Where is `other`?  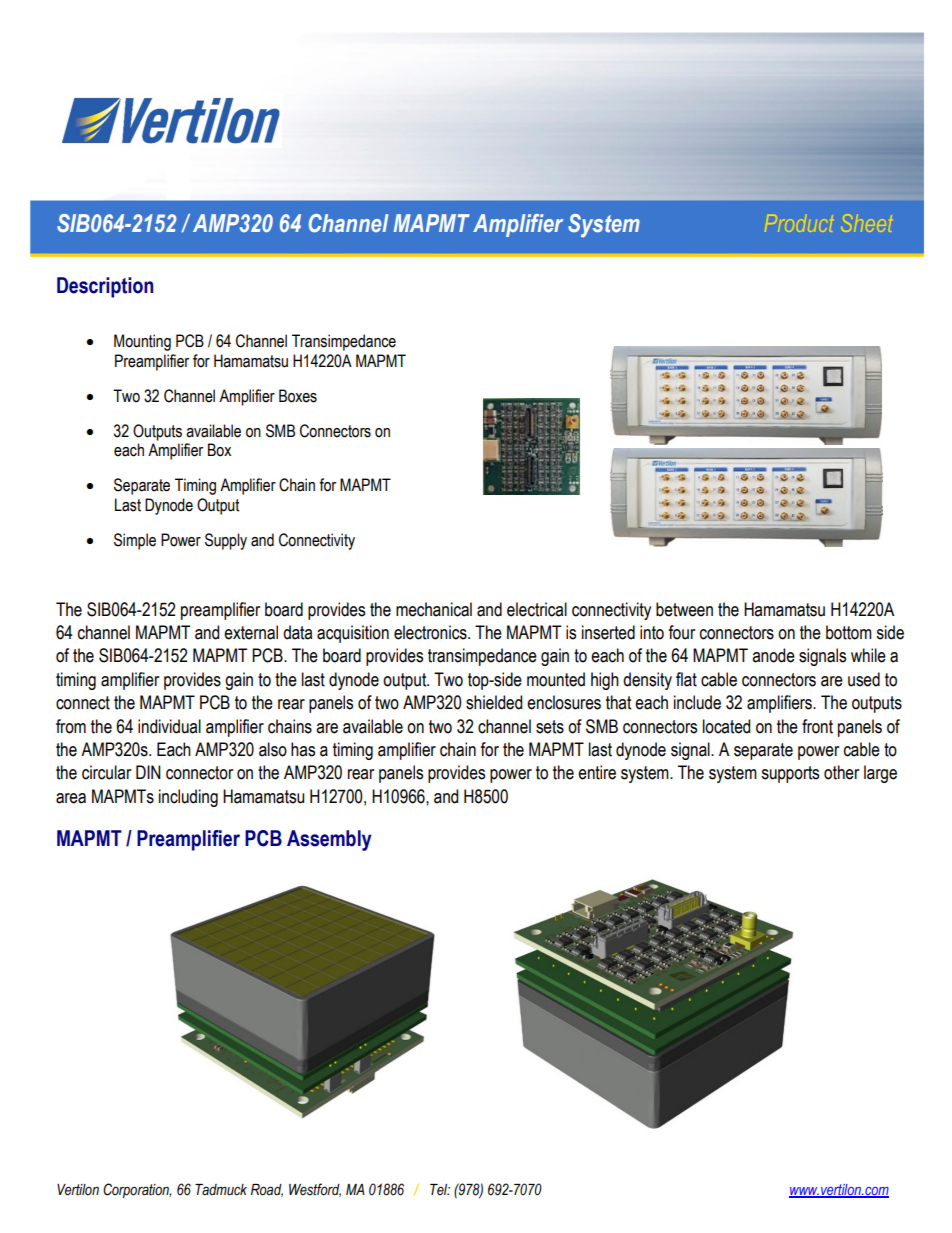
other is located at coordinates (841, 772).
